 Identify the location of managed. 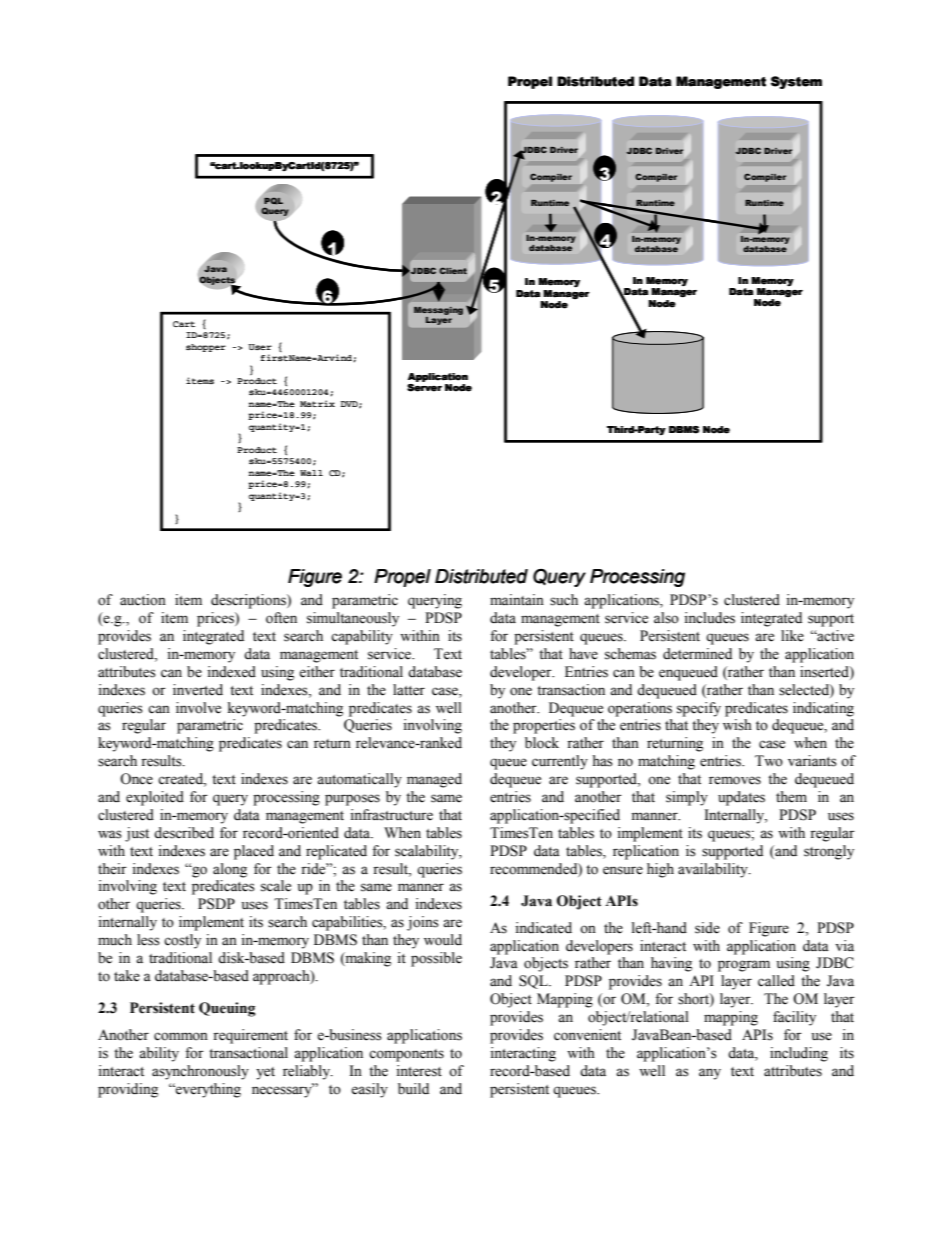
(434, 780).
